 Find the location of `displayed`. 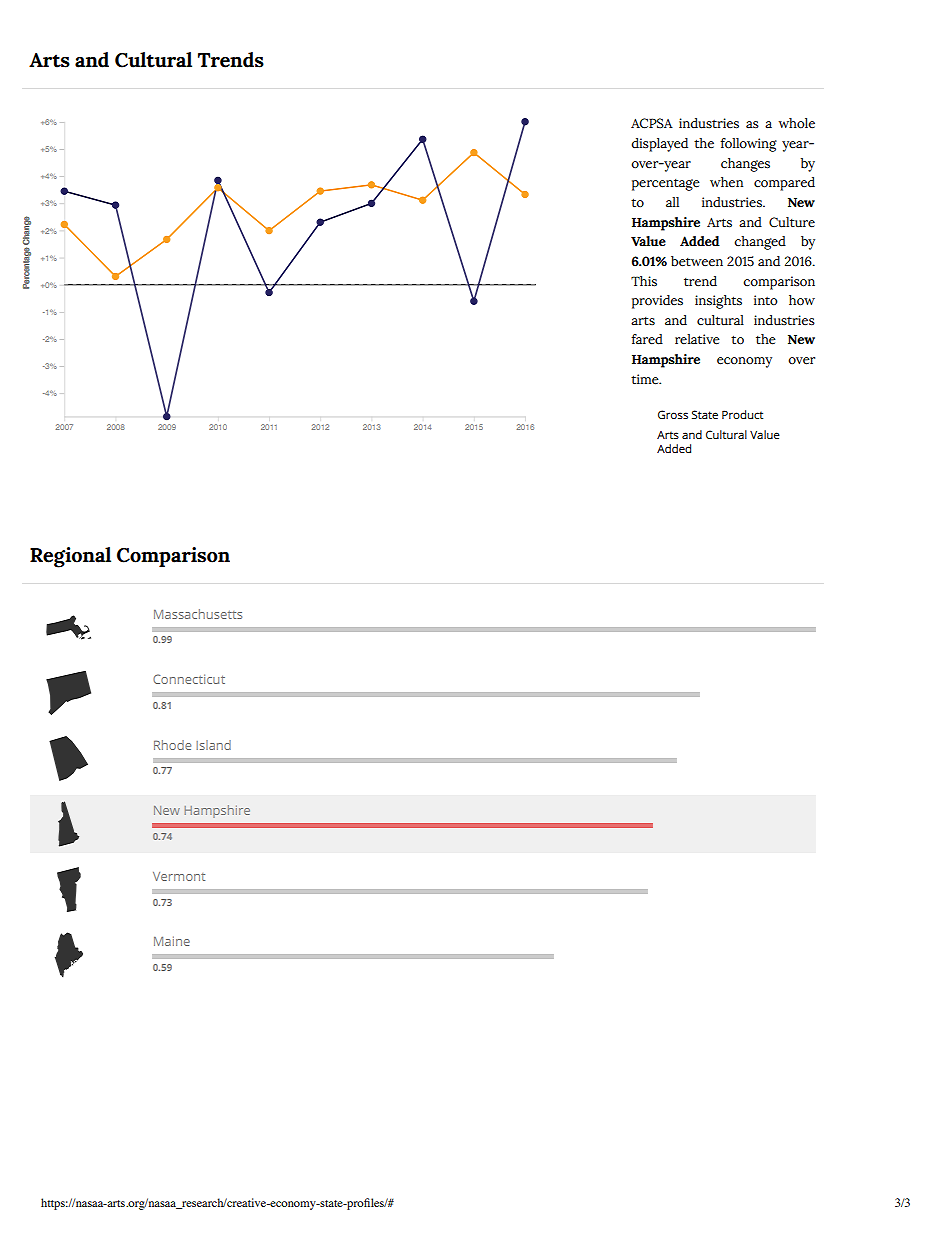

displayed is located at coordinates (659, 145).
